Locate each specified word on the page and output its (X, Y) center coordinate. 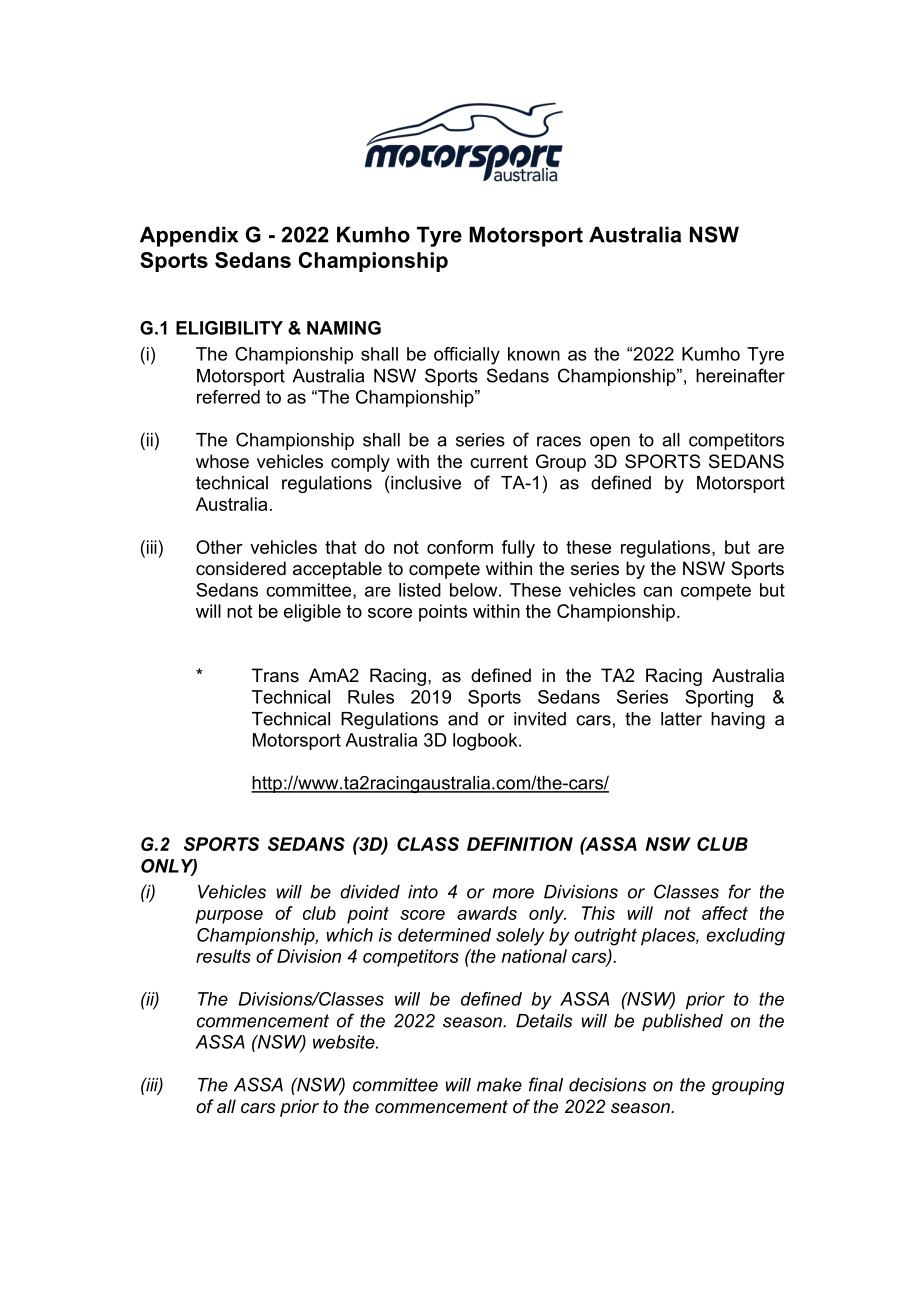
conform (460, 547)
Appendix (189, 236)
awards (487, 913)
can (657, 591)
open (610, 443)
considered (241, 568)
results (223, 956)
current (499, 461)
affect (725, 913)
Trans (275, 675)
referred (228, 397)
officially (467, 356)
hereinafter (740, 375)
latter (681, 719)
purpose (229, 917)
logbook (486, 742)
